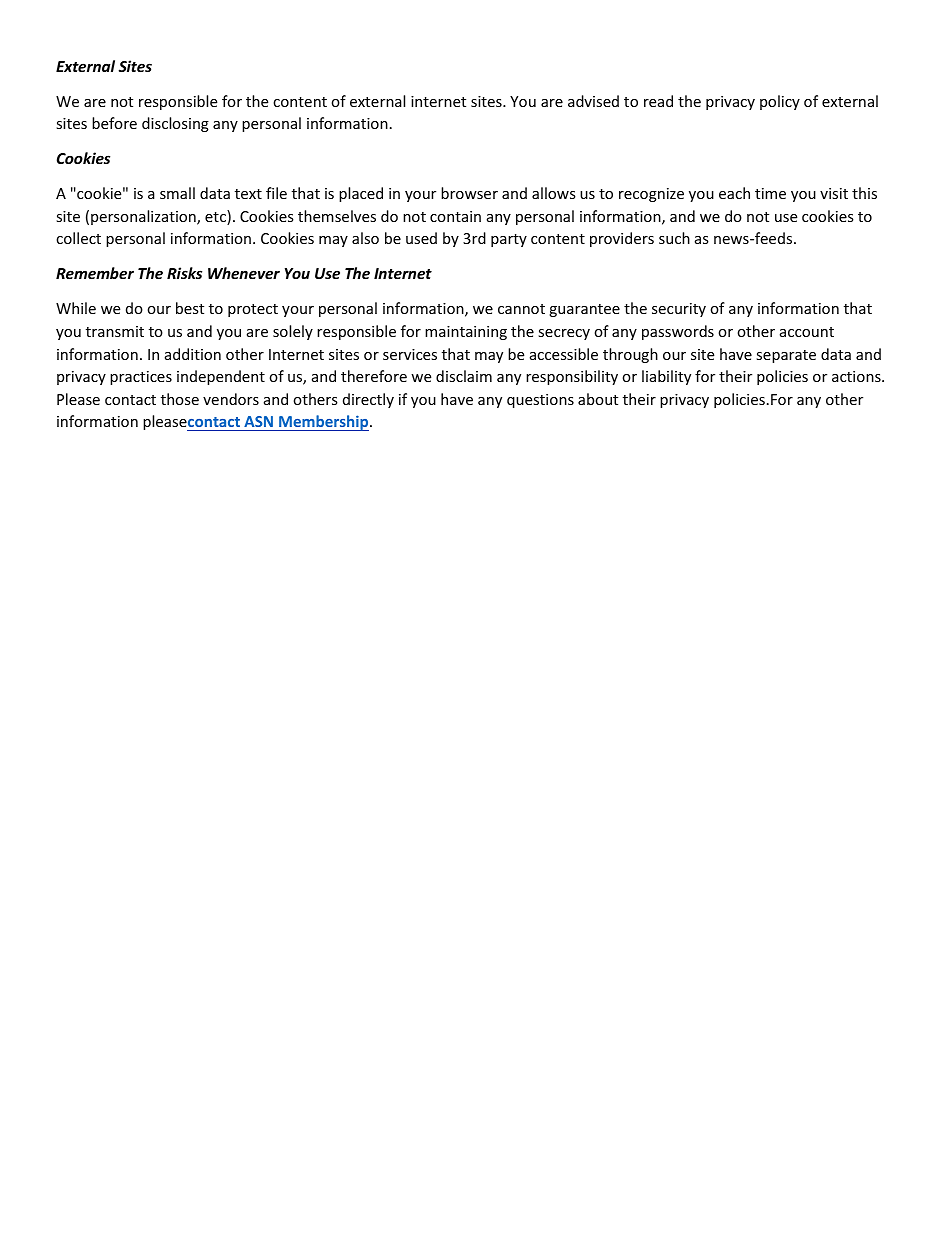  What do you see at coordinates (679, 310) in the page?
I see `security` at bounding box center [679, 310].
